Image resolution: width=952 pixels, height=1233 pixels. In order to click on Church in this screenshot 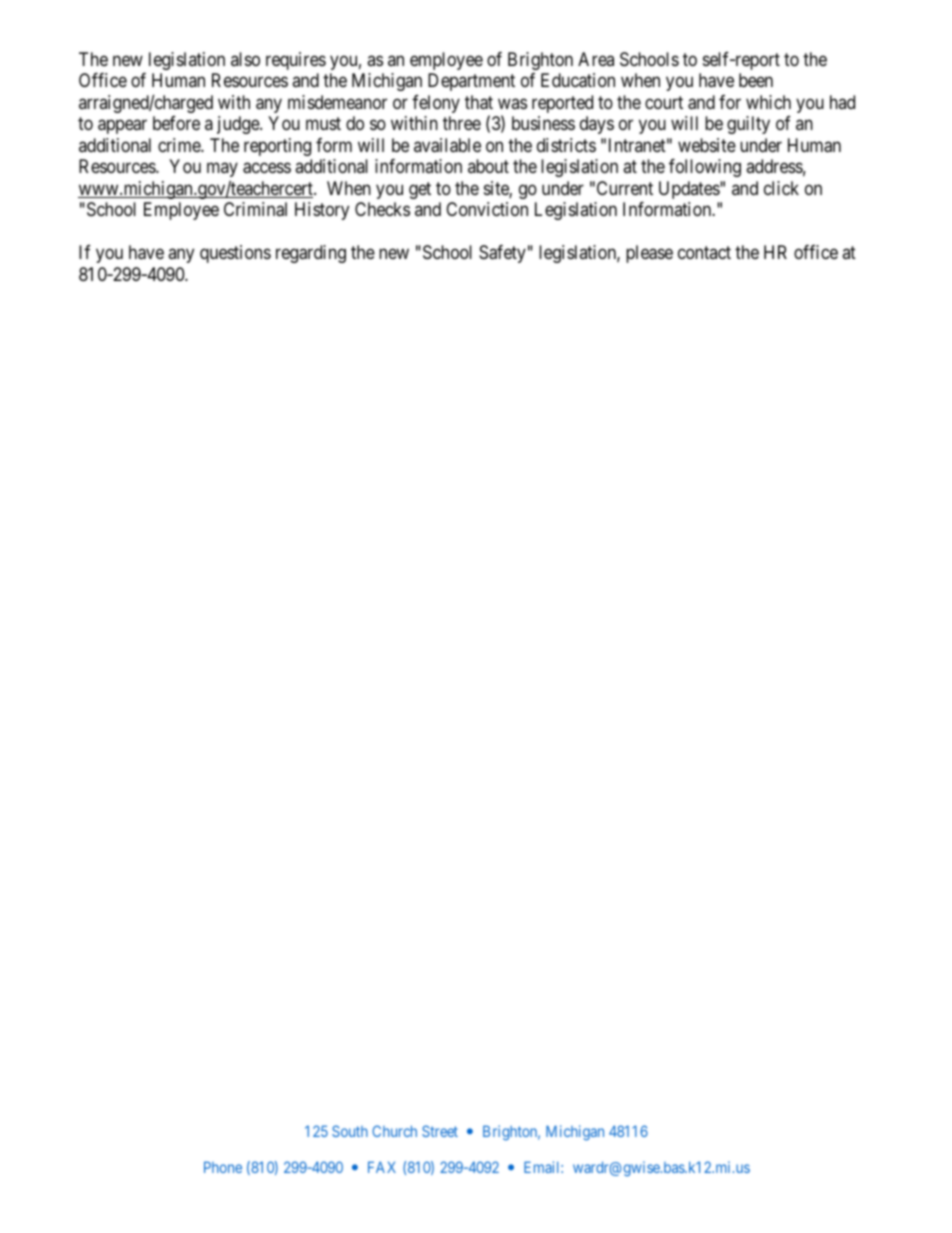, I will do `click(394, 1131)`.
